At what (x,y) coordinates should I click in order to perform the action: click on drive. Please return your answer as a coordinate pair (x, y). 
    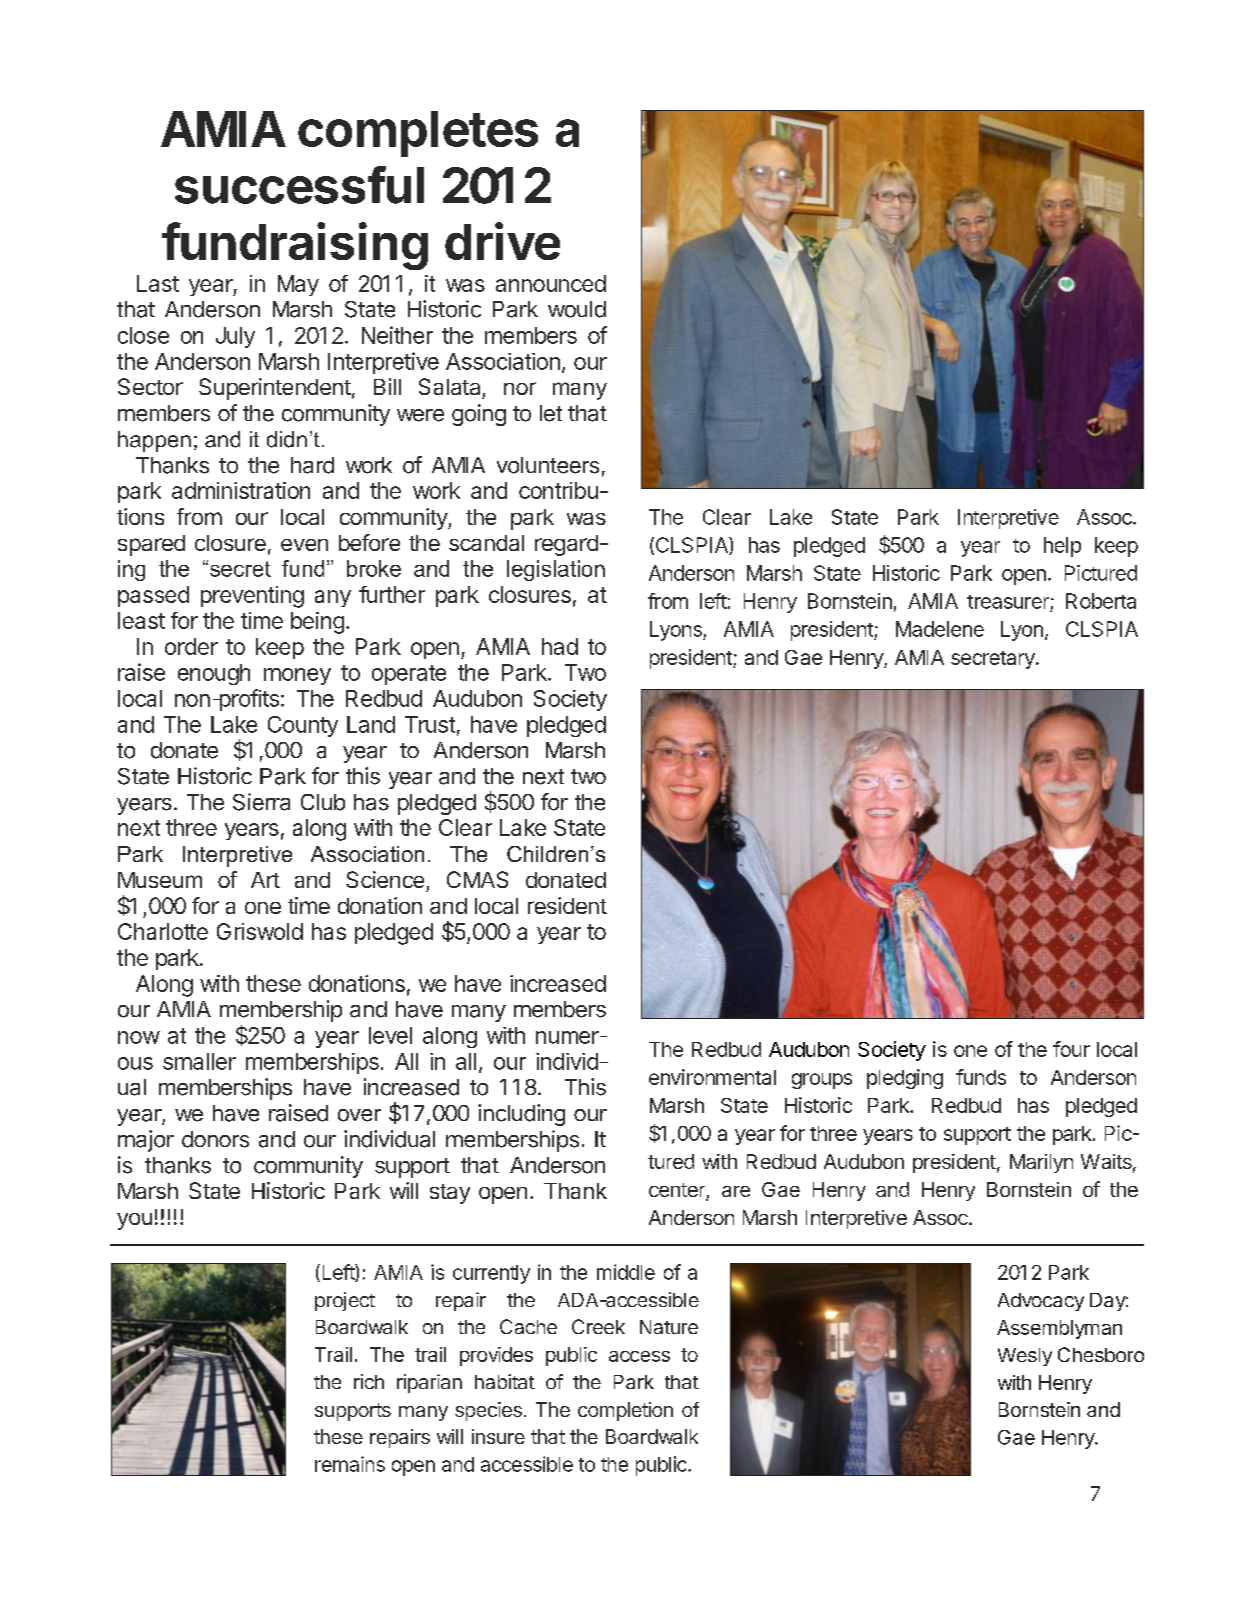
    Looking at the image, I should click on (502, 241).
